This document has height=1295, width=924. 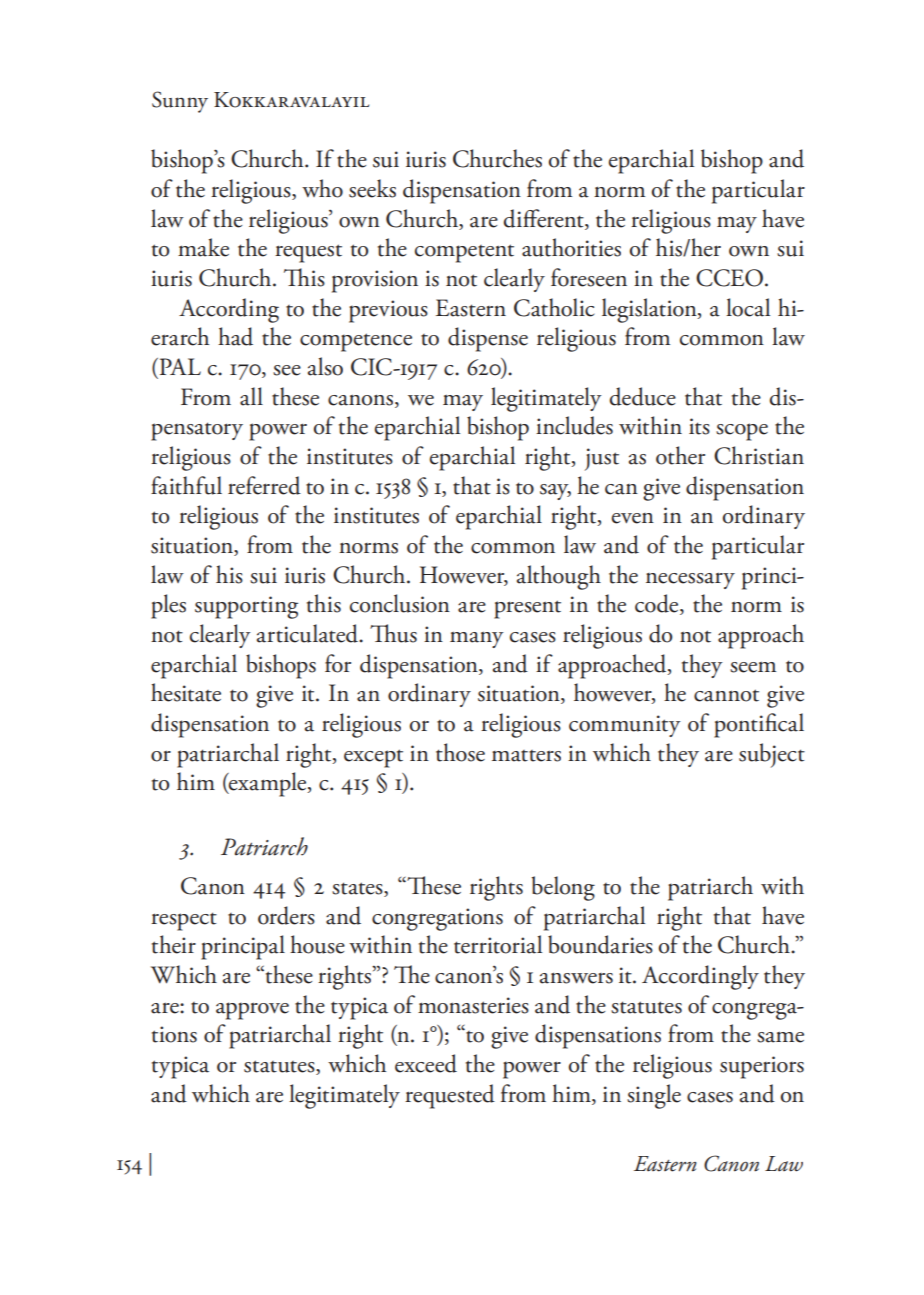 What do you see at coordinates (308, 633) in the document?
I see `articulated` at bounding box center [308, 633].
